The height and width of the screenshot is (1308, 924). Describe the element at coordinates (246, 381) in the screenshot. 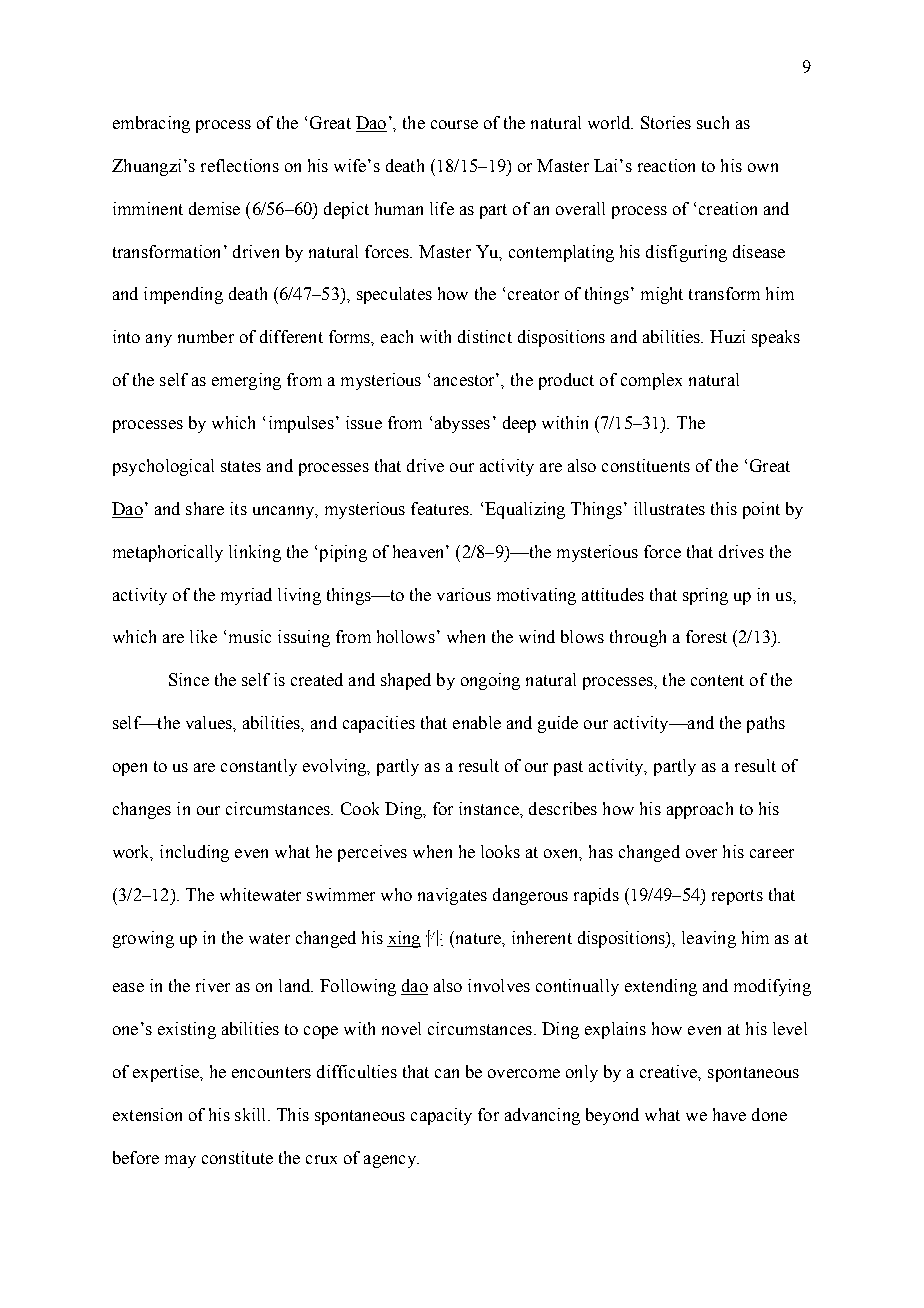

I see `emerging` at that location.
